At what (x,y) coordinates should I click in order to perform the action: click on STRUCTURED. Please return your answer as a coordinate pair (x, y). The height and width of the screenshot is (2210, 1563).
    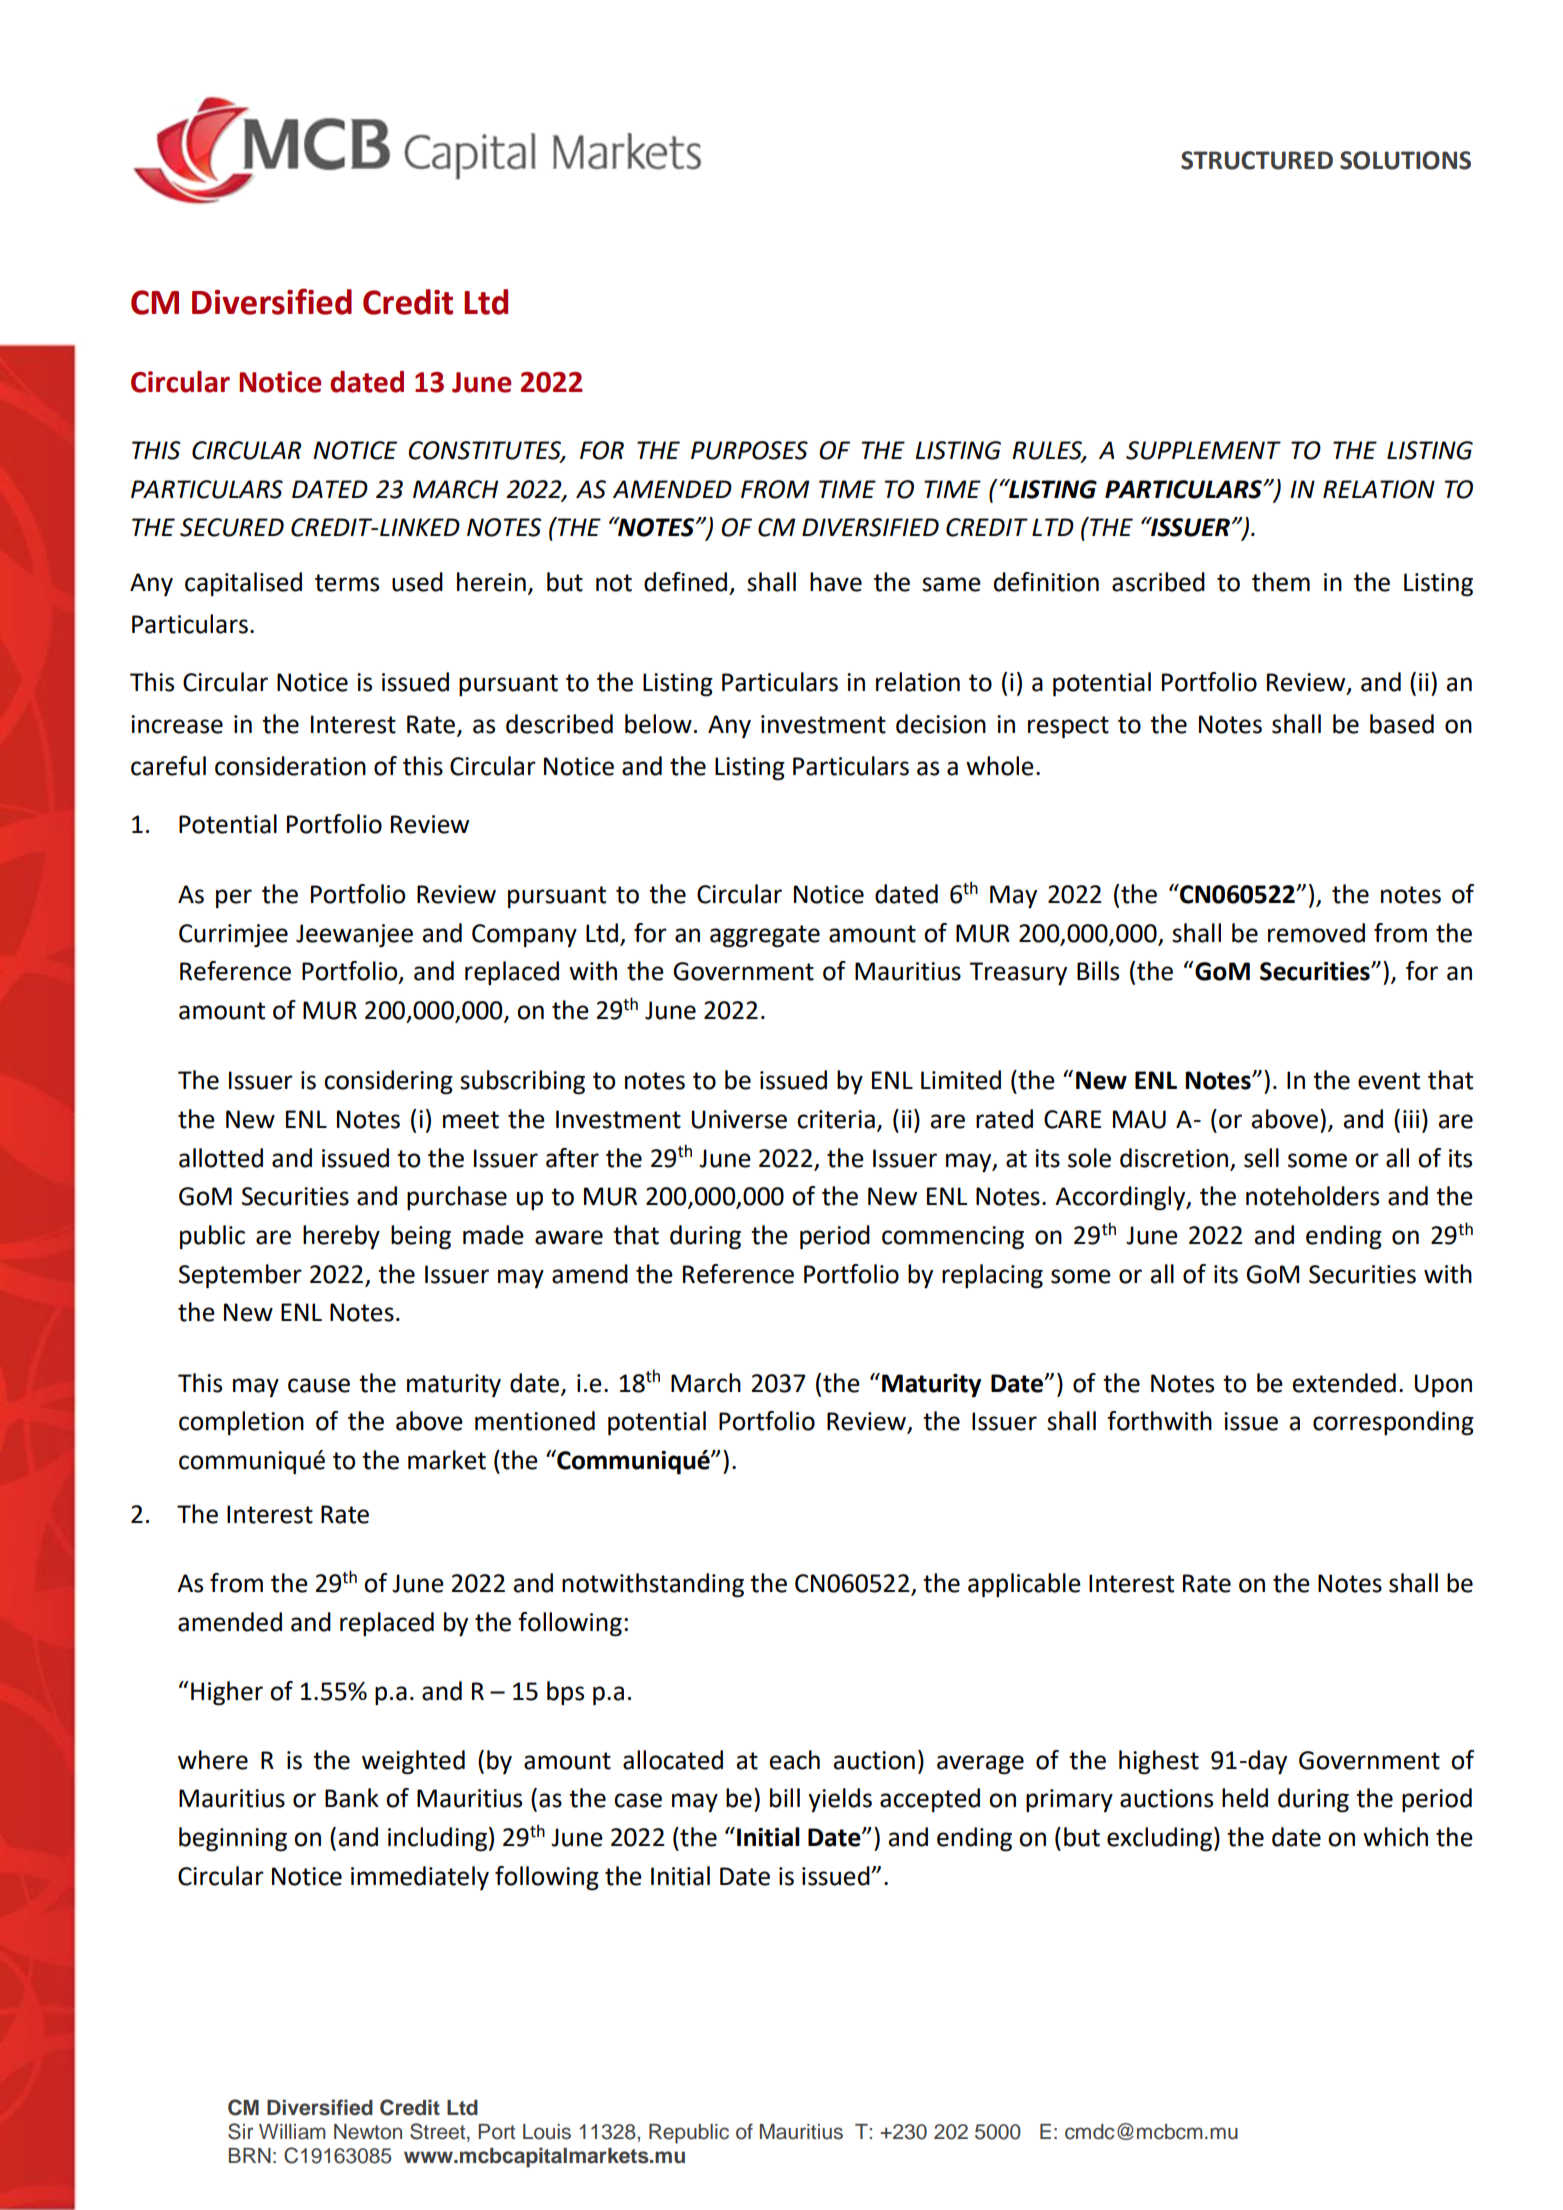
    Looking at the image, I should click on (1257, 160).
